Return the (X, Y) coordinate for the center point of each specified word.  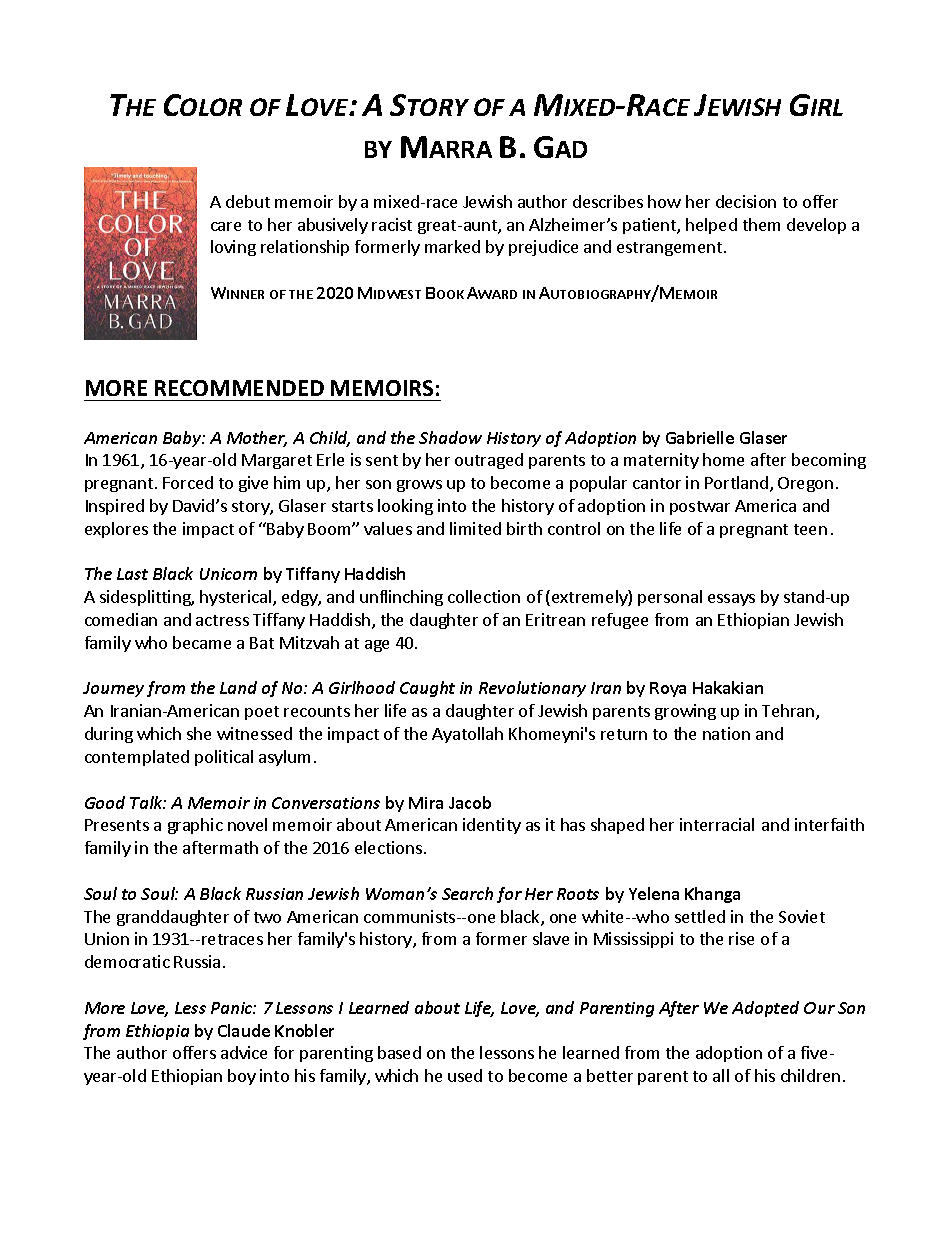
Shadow (450, 437)
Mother (257, 439)
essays (731, 600)
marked (452, 246)
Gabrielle (700, 437)
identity (492, 826)
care (226, 226)
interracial (717, 824)
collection (484, 596)
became (202, 642)
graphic (195, 826)
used (465, 1075)
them (761, 224)
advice (244, 1052)
